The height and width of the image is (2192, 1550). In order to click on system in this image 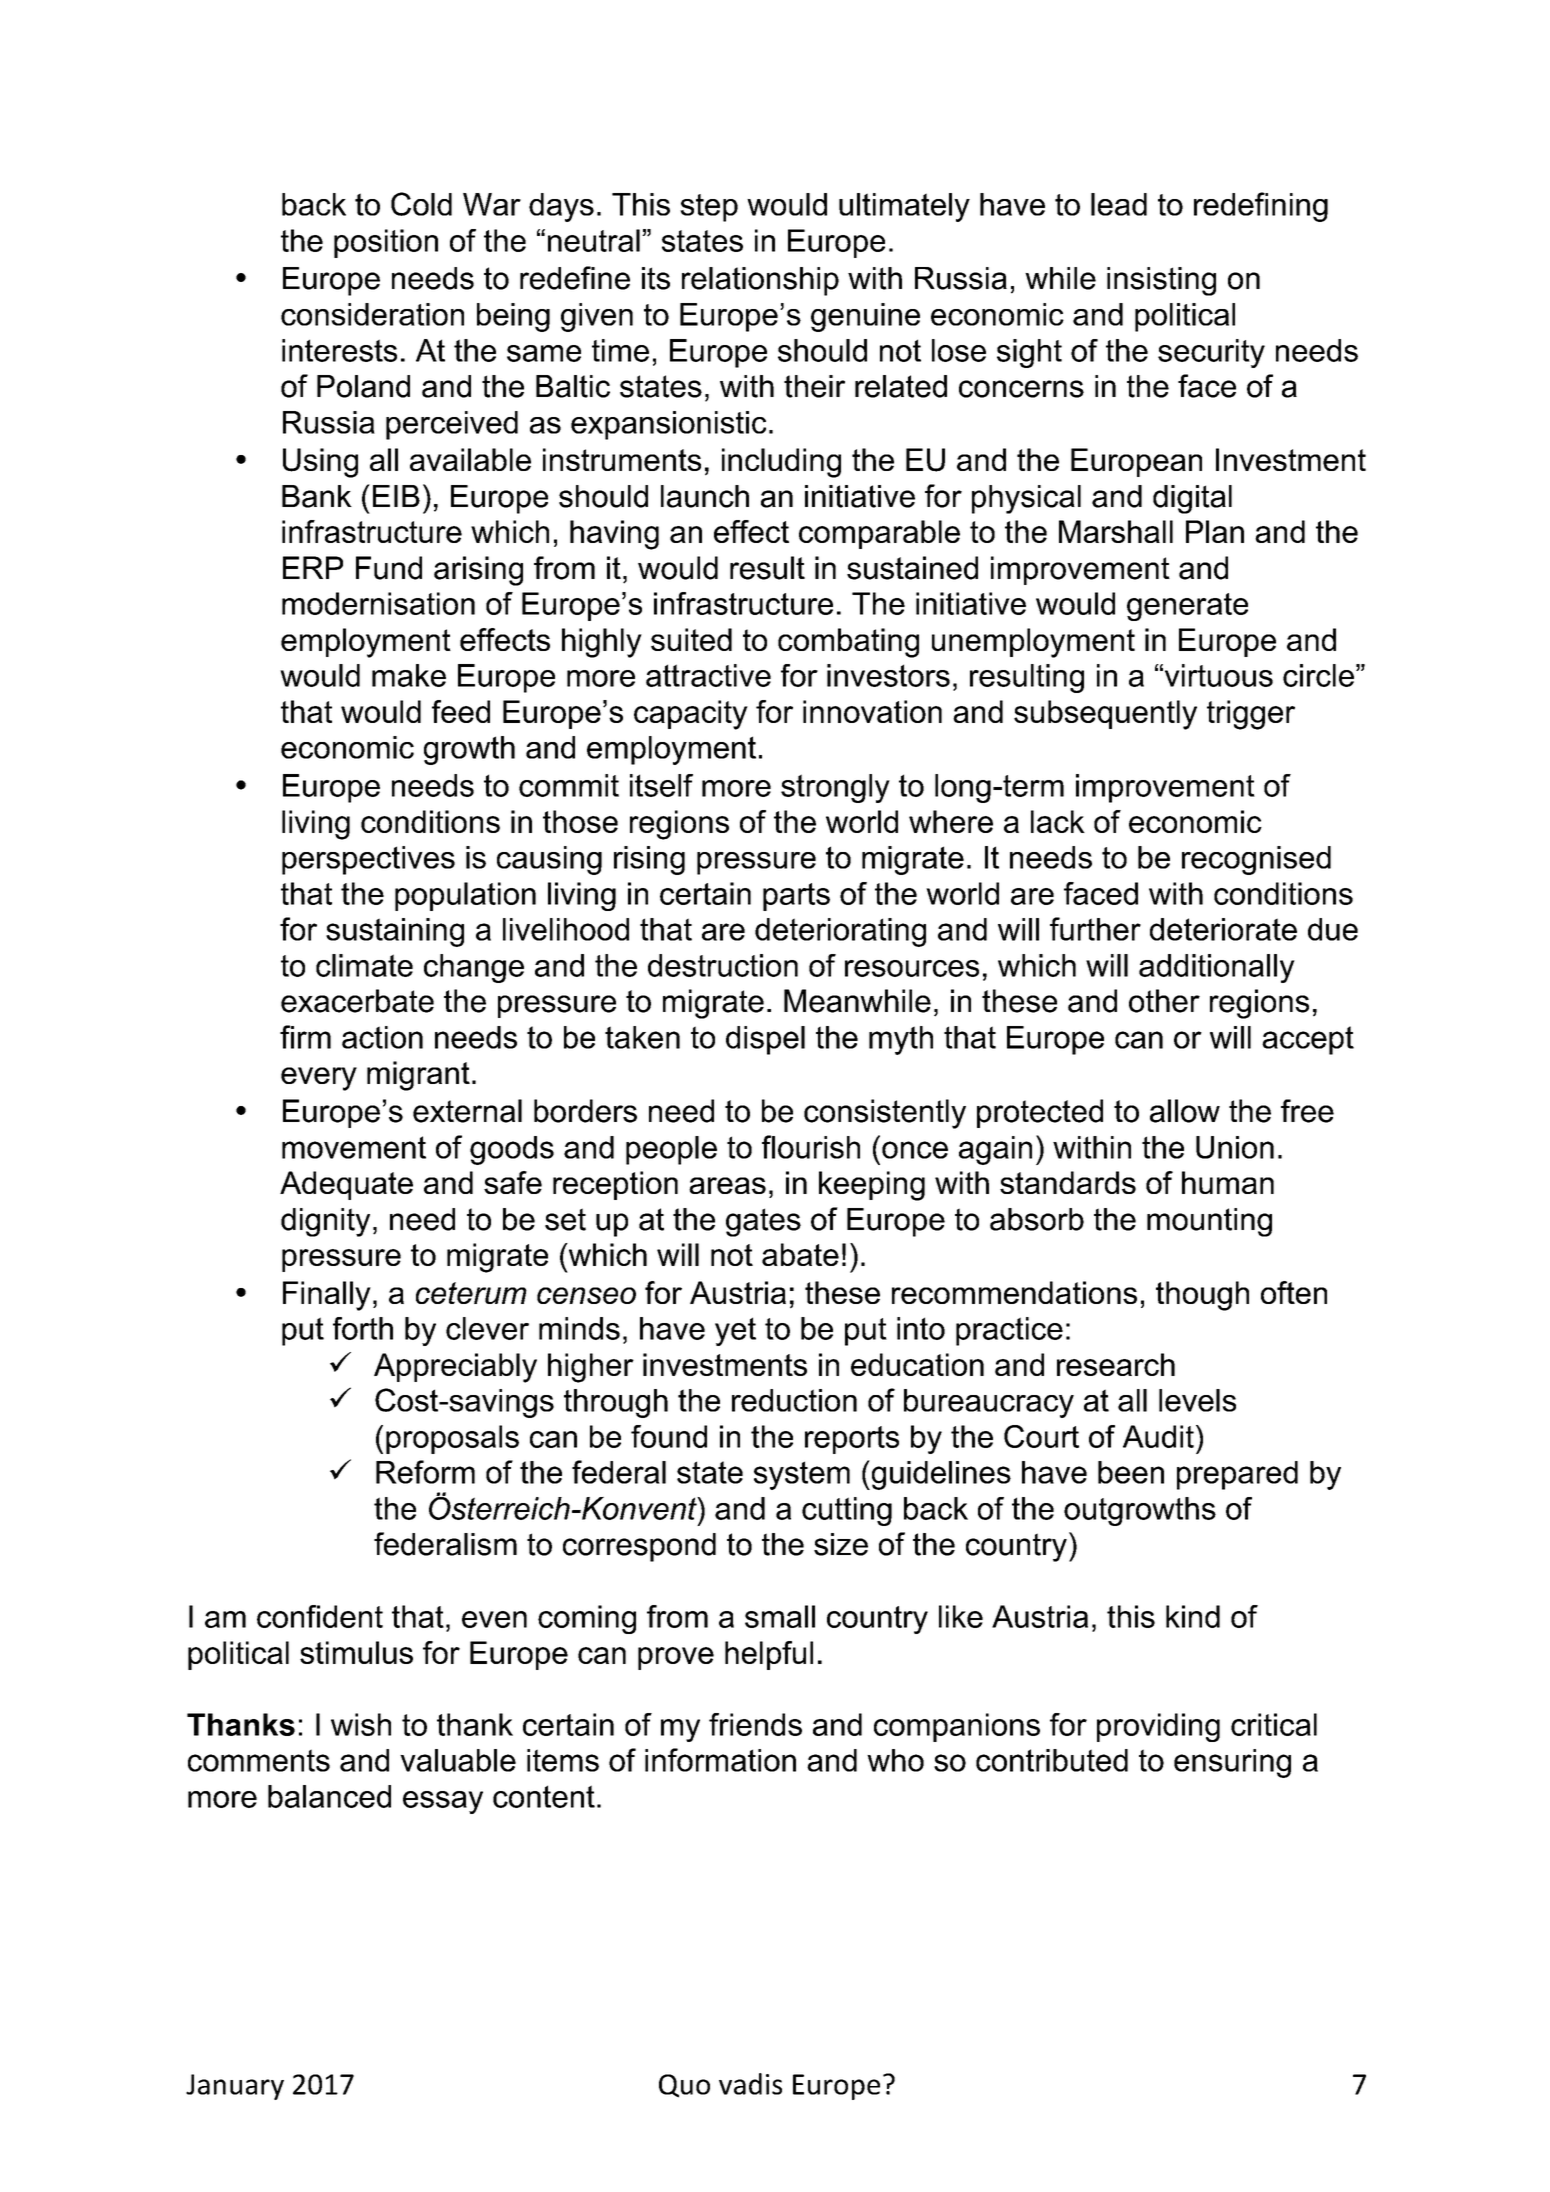, I will do `click(802, 1475)`.
